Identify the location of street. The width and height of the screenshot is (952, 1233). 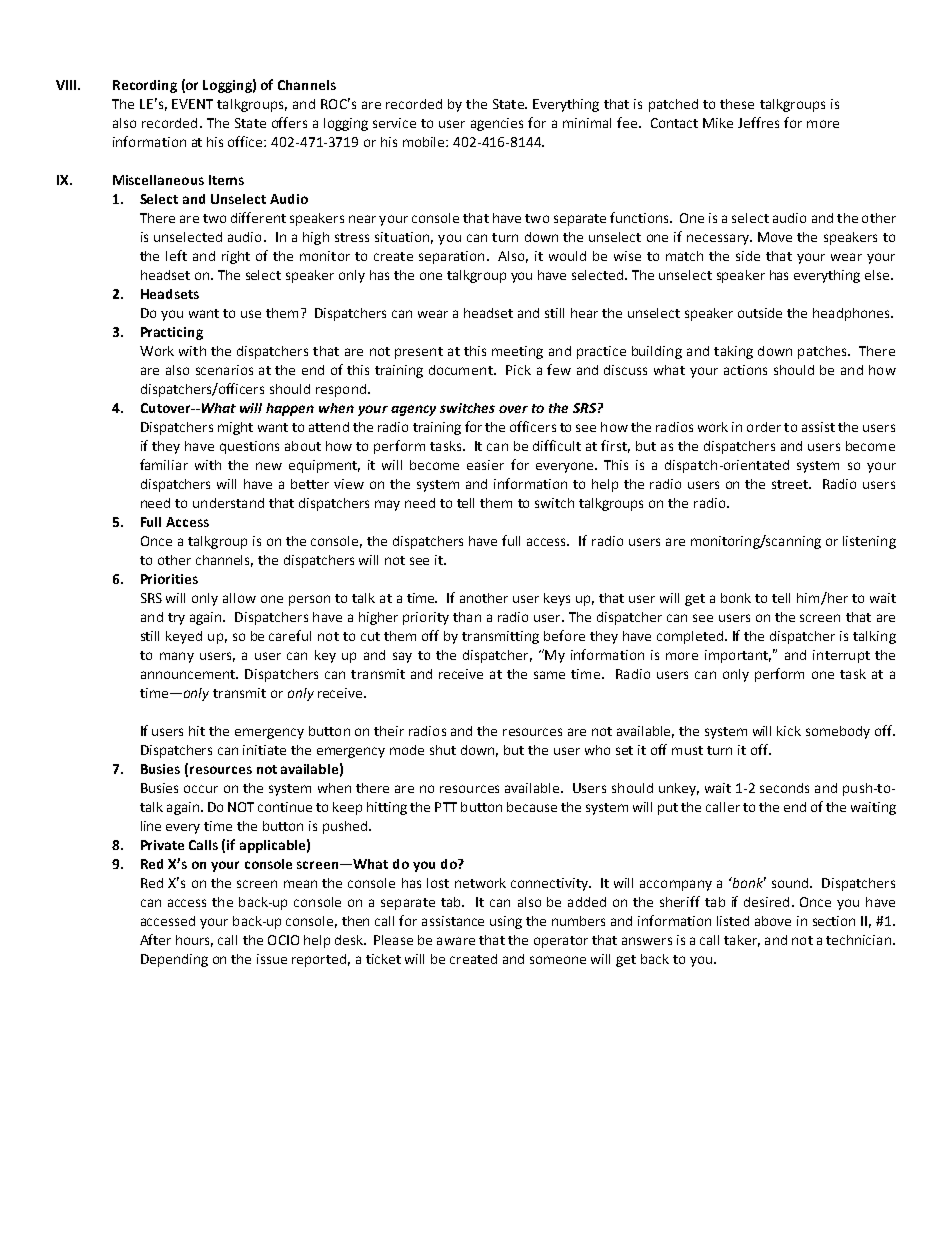
(791, 484).
